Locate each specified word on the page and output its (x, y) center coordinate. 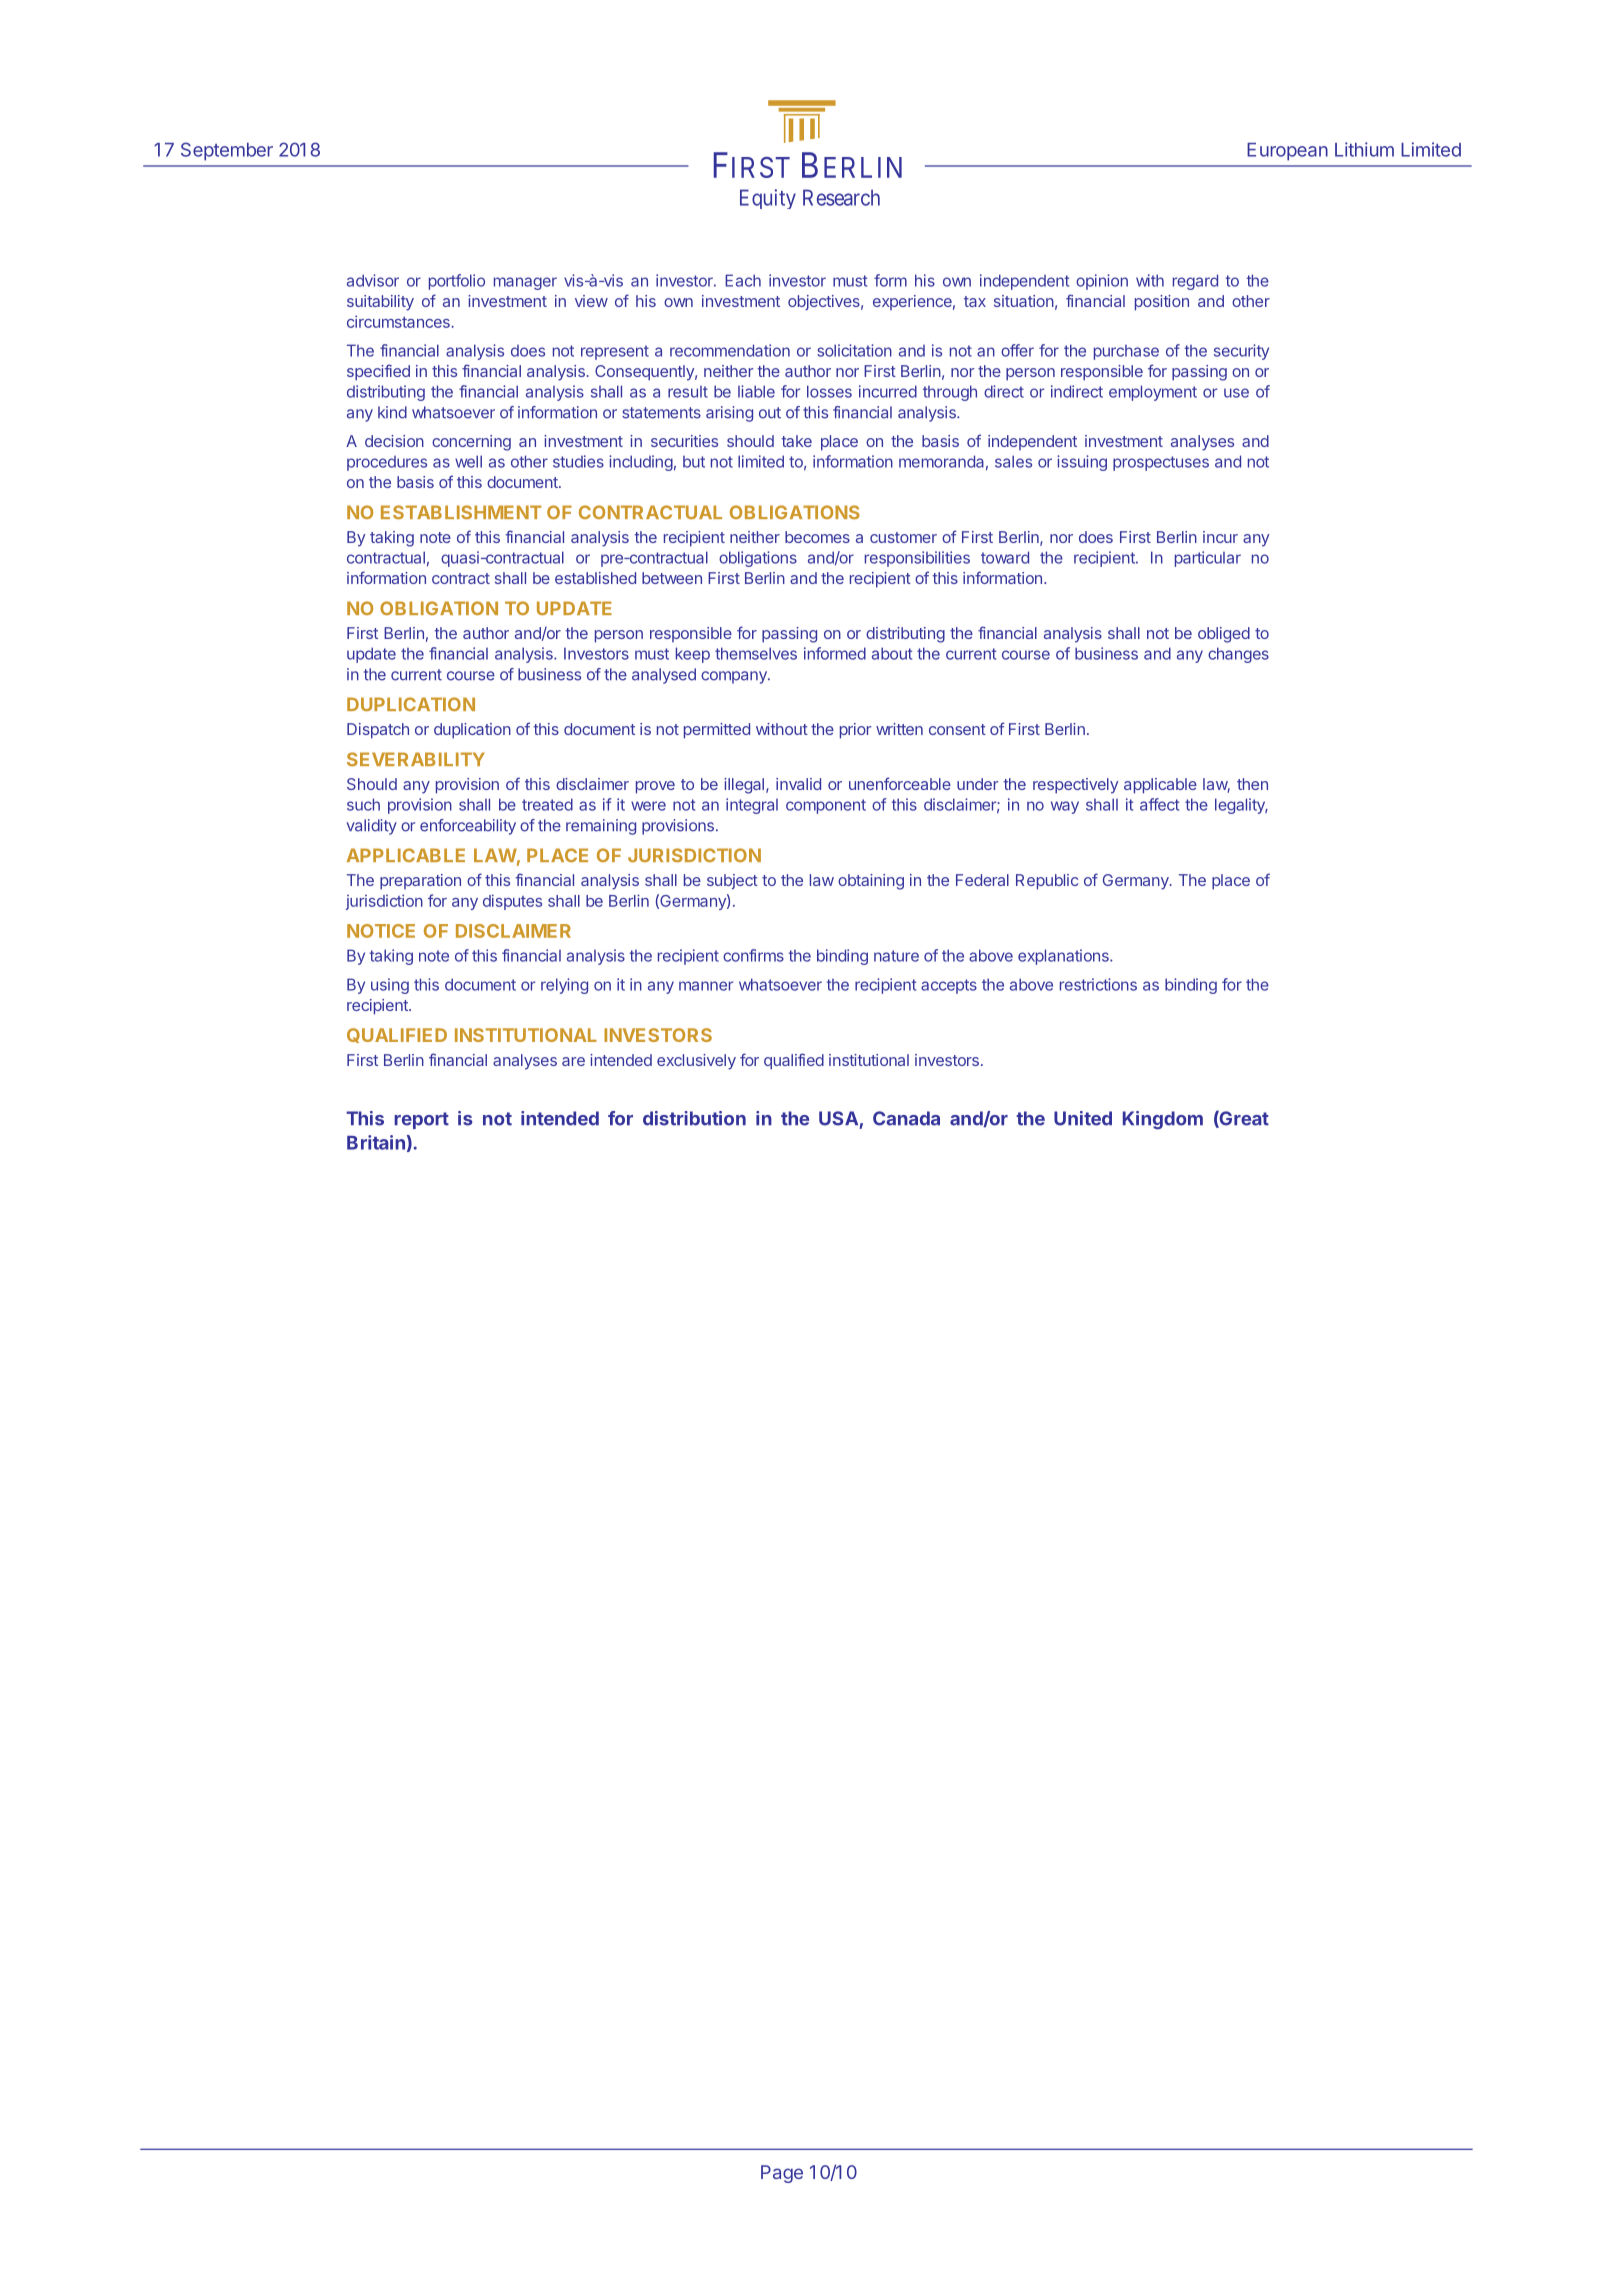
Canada (906, 1118)
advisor (373, 280)
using (390, 986)
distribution (694, 1118)
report (421, 1120)
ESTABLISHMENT (461, 512)
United (1083, 1118)
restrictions (1098, 984)
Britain (376, 1142)
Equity (768, 199)
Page (782, 2174)
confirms (753, 955)
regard (1195, 282)
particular (1208, 559)
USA (838, 1118)
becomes (817, 537)
